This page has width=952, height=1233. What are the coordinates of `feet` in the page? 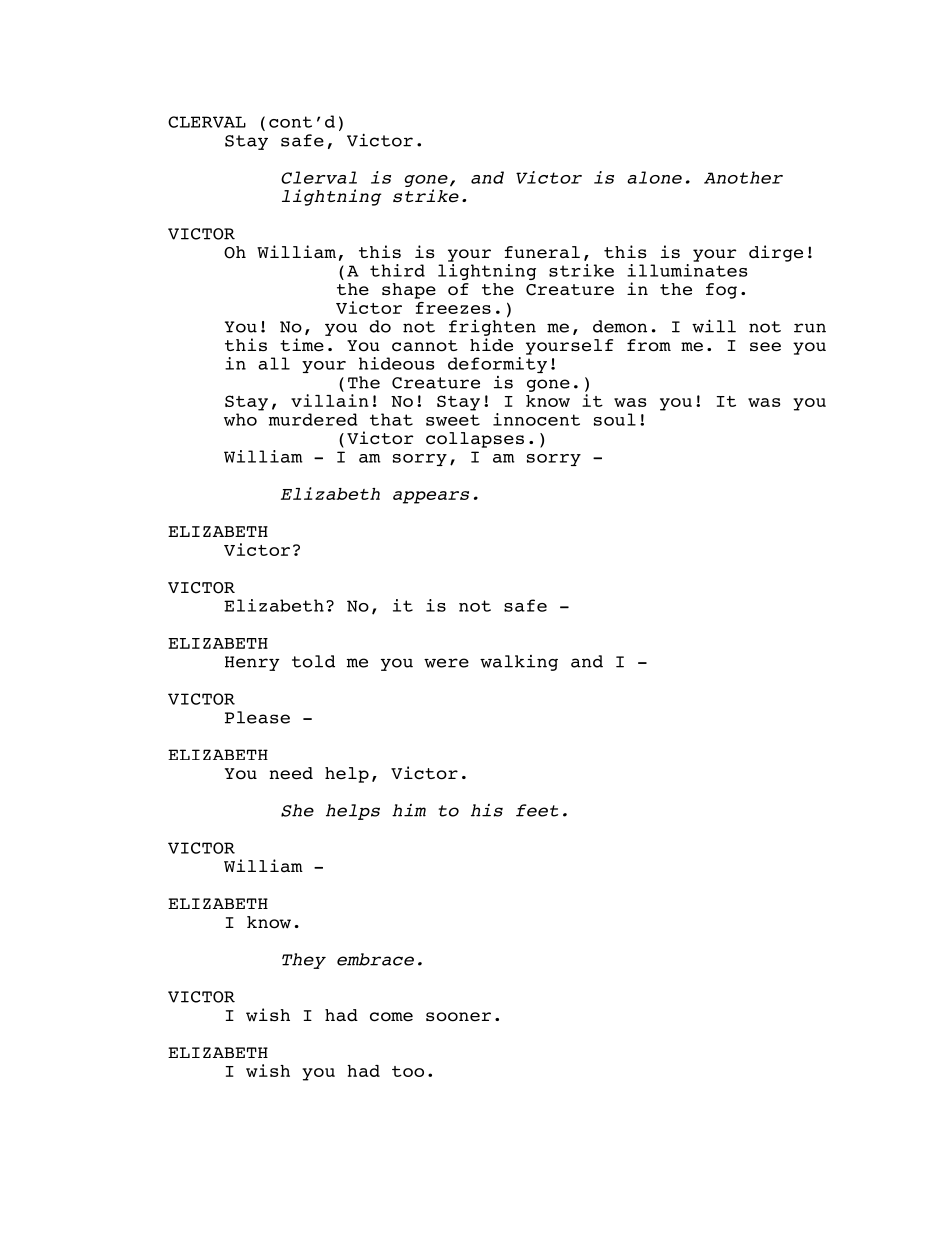 It's located at (537, 810).
